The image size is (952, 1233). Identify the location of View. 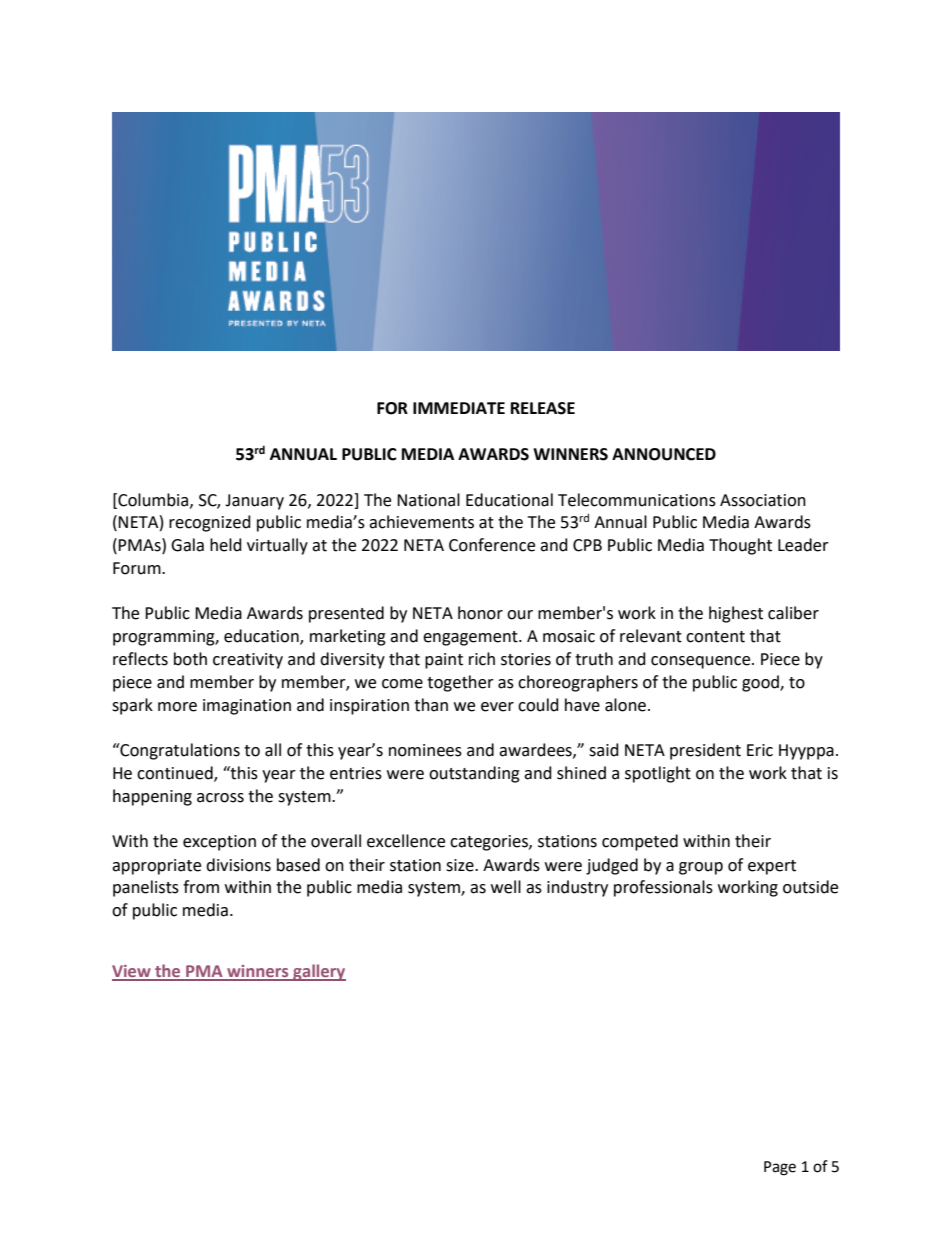
(132, 972).
